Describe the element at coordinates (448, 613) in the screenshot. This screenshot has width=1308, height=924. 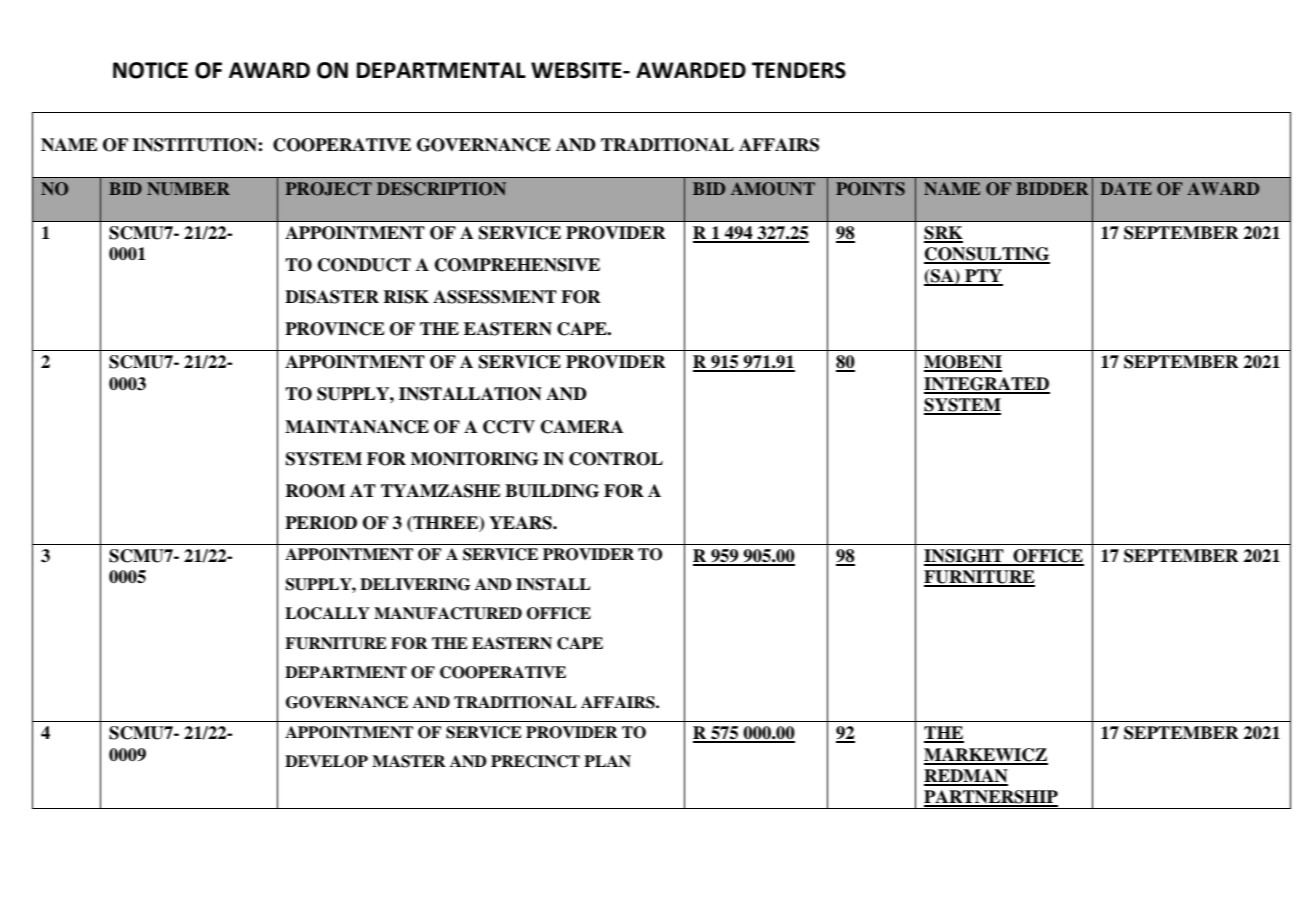
I see `MANUFACTURED` at that location.
